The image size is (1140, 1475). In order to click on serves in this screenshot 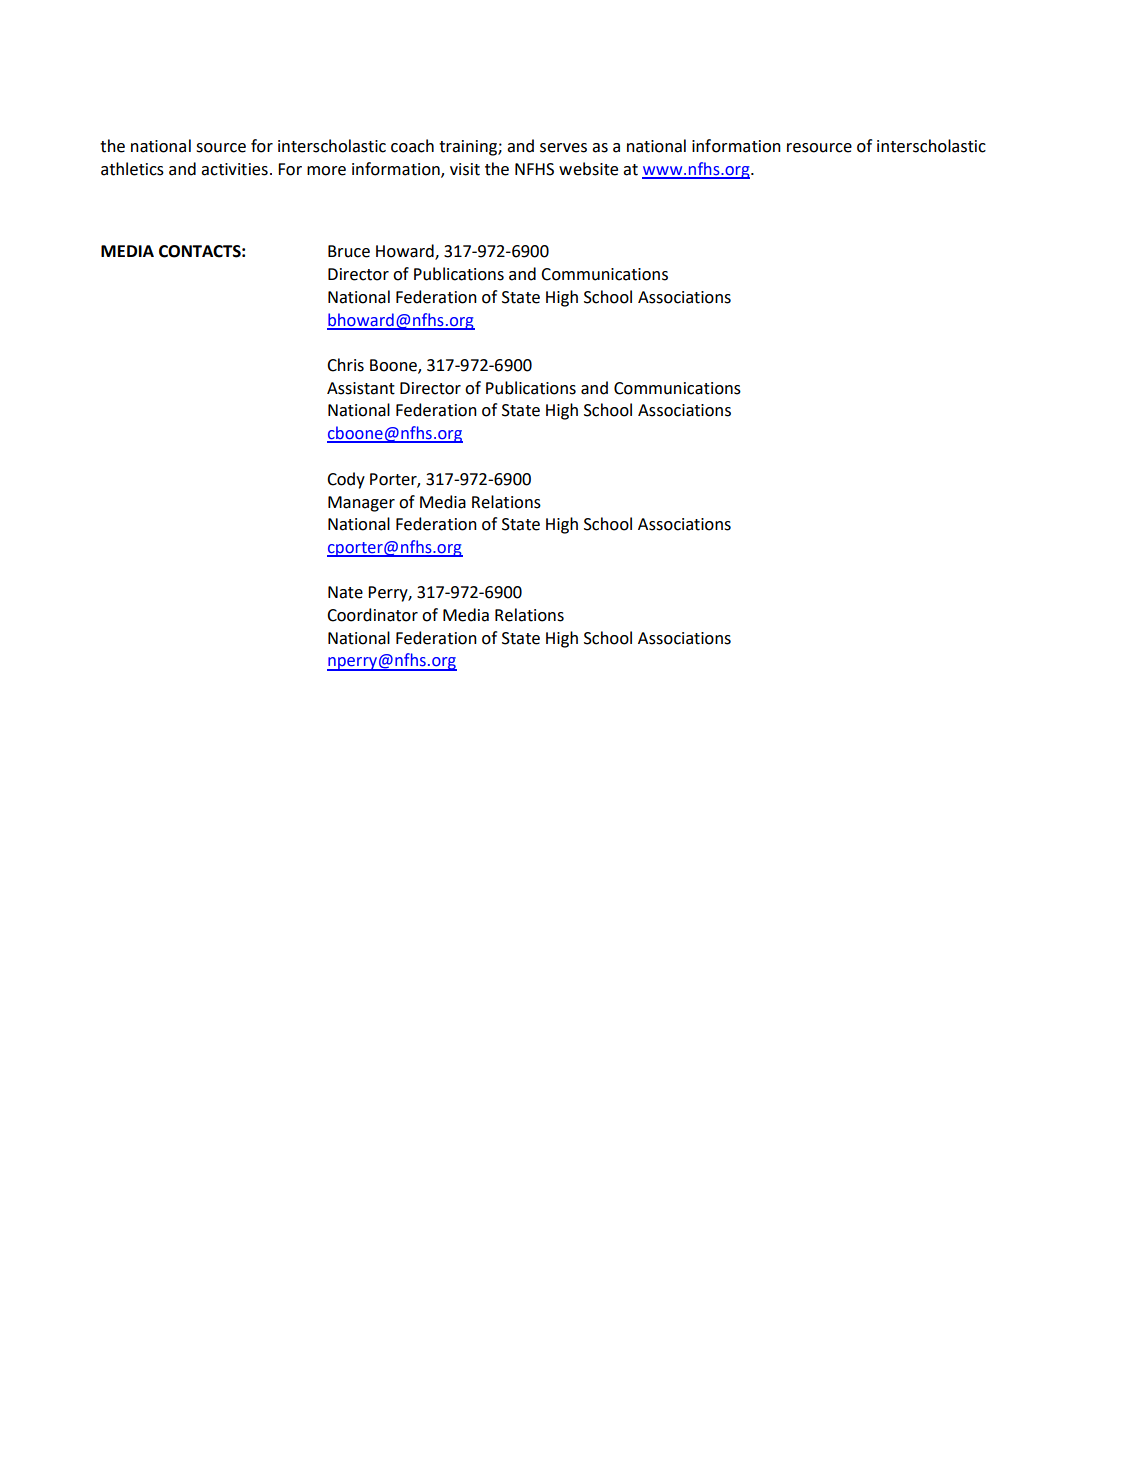, I will do `click(563, 148)`.
